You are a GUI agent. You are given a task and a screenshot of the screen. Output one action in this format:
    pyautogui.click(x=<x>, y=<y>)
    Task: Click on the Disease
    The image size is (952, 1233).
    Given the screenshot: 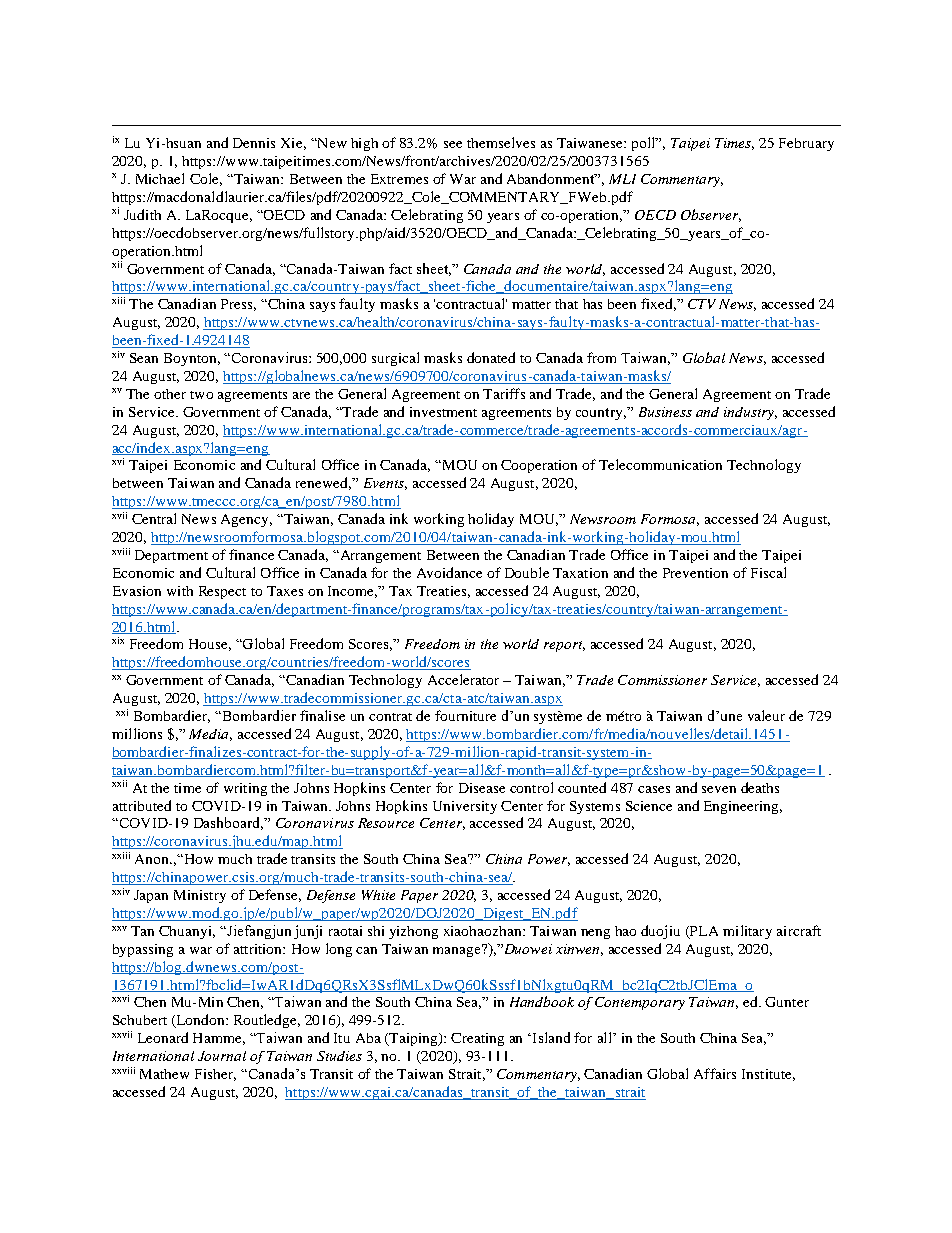 What is the action you would take?
    pyautogui.click(x=482, y=788)
